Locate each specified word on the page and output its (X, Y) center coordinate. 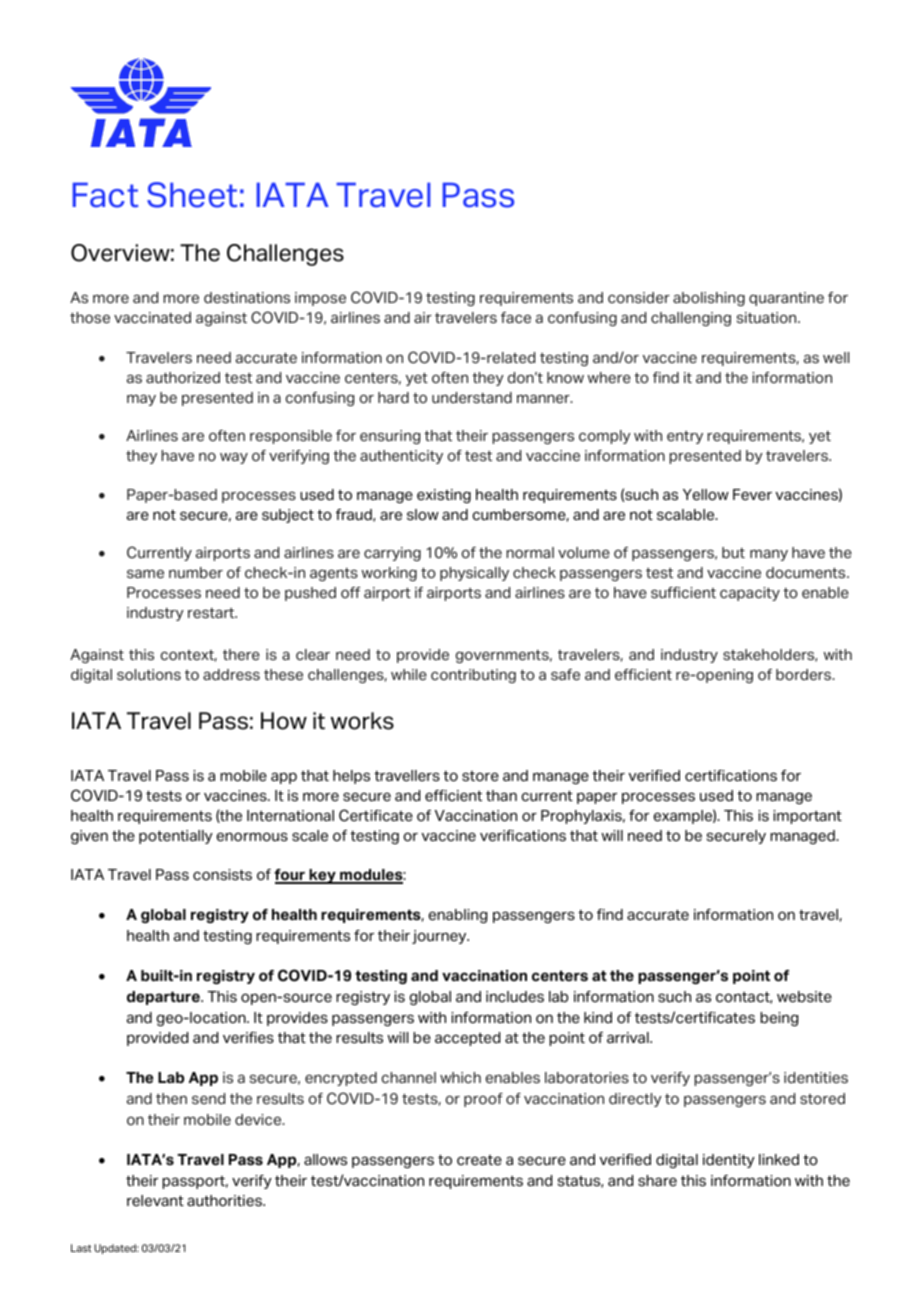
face (516, 317)
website (804, 997)
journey (440, 937)
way (234, 458)
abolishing (709, 299)
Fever (752, 495)
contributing (473, 676)
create (479, 1160)
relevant (155, 1201)
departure (164, 998)
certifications (731, 776)
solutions (149, 675)
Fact (106, 195)
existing (444, 496)
